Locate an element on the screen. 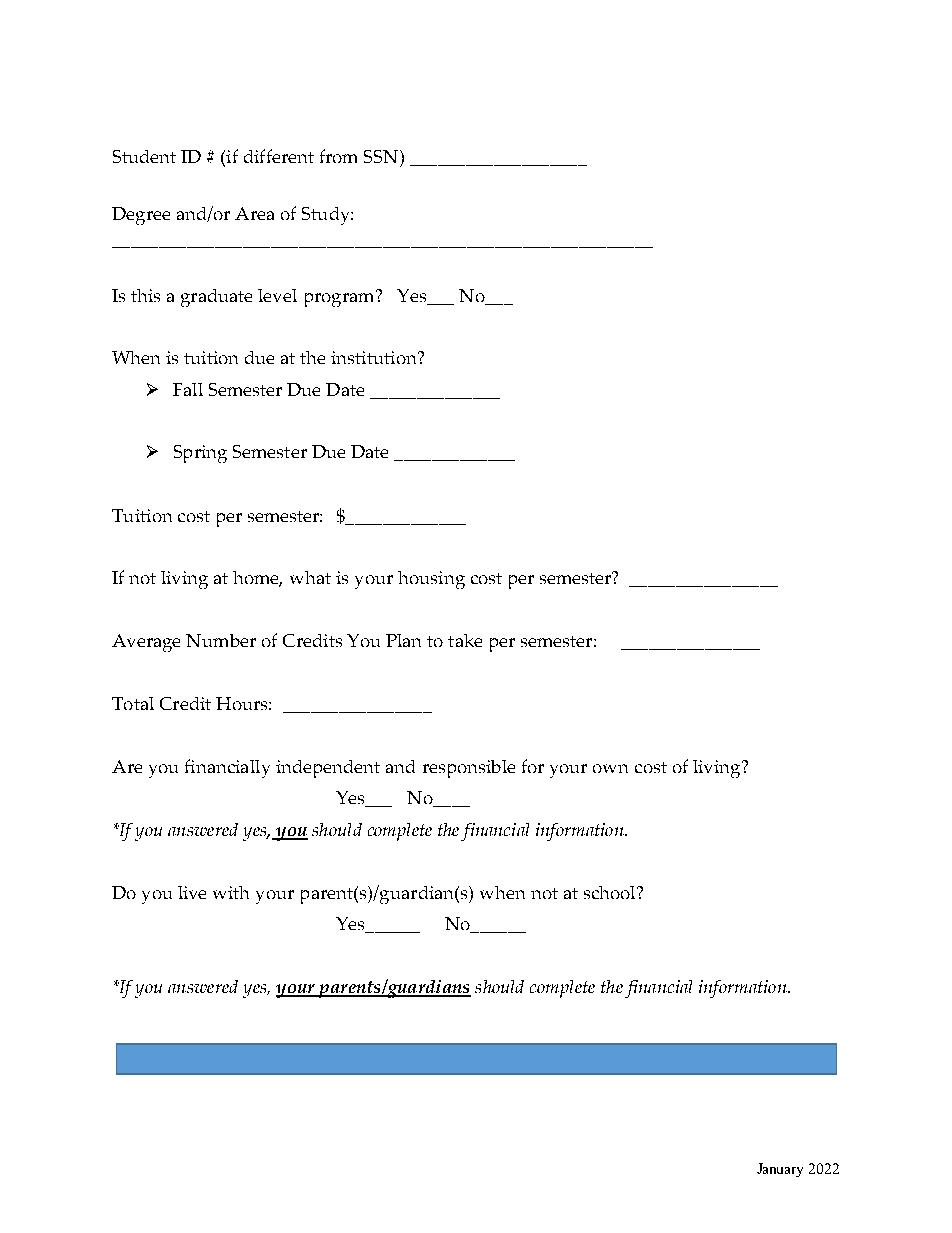 This screenshot has height=1233, width=952. from is located at coordinates (338, 156).
